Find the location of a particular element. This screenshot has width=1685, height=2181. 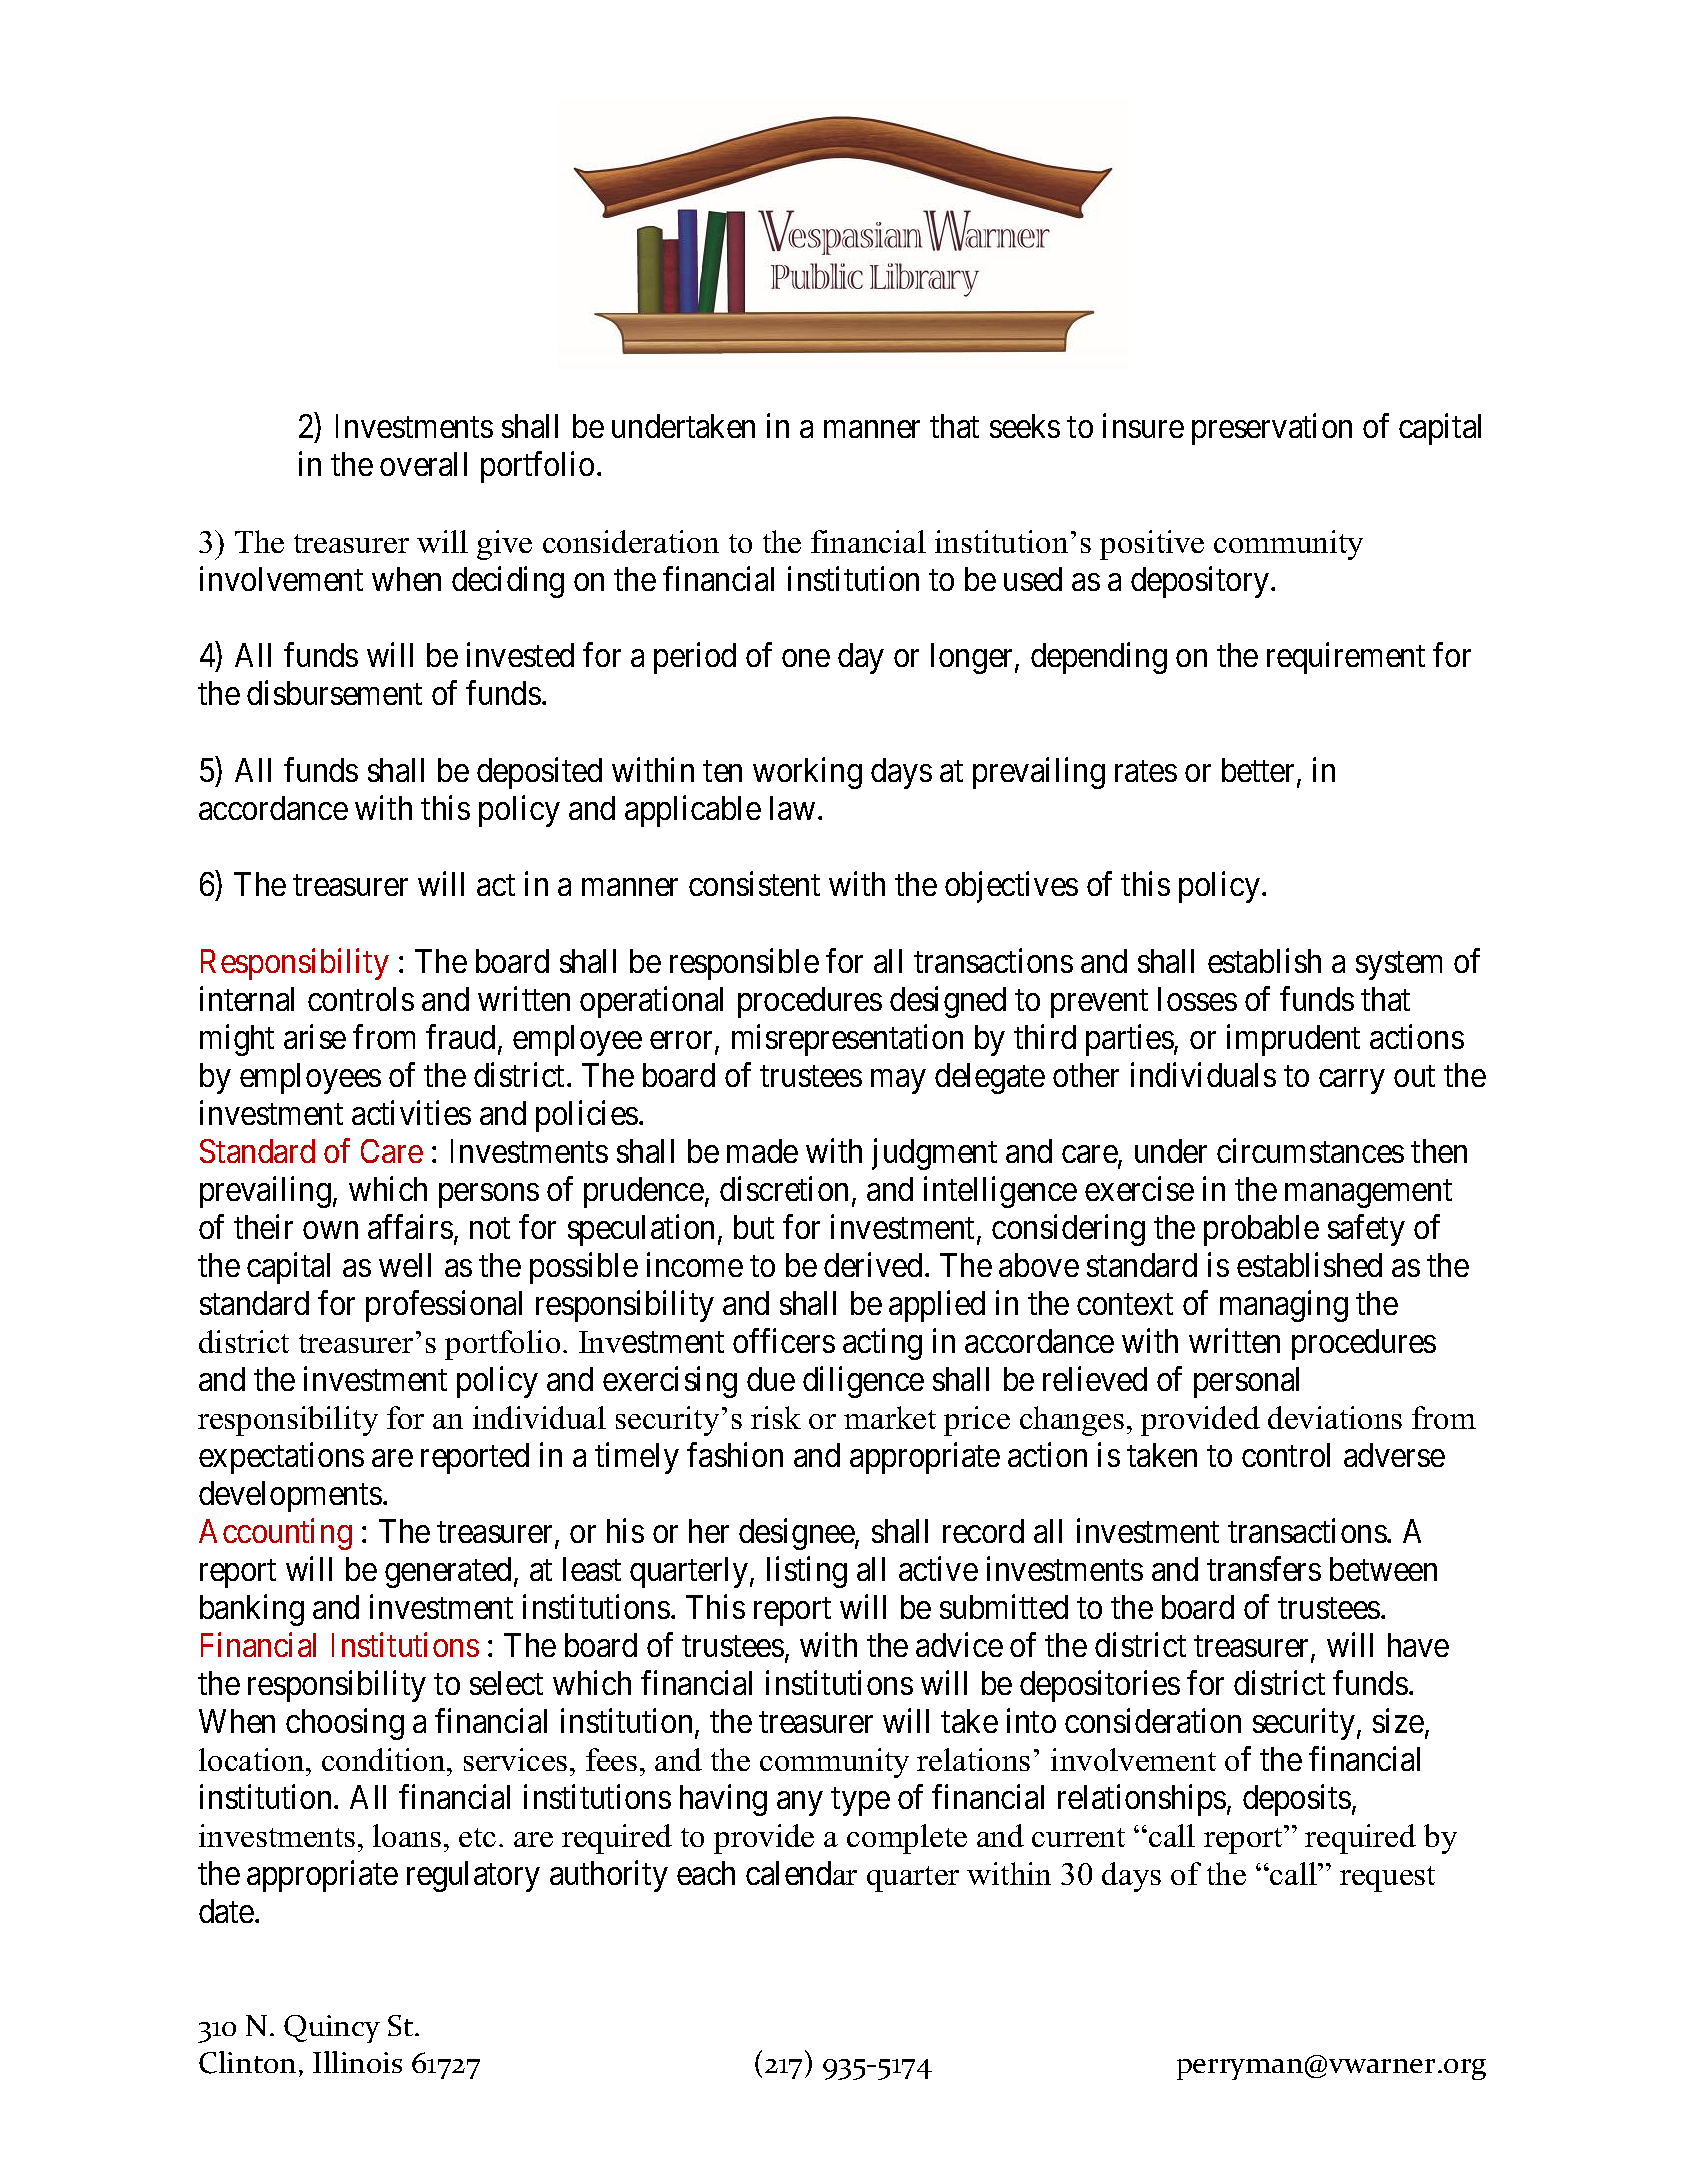

preservation is located at coordinates (1272, 429).
